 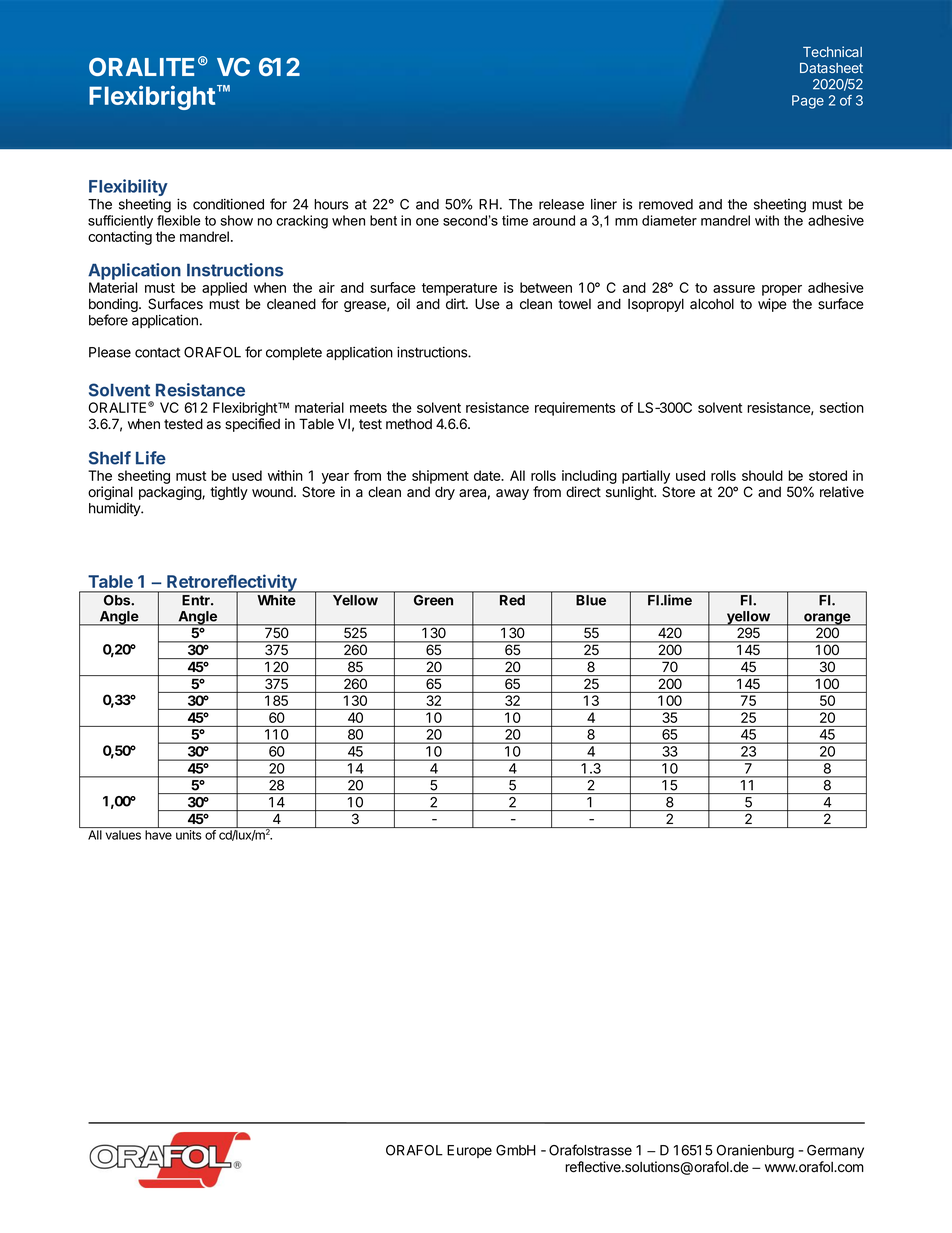 I want to click on release, so click(x=561, y=204).
